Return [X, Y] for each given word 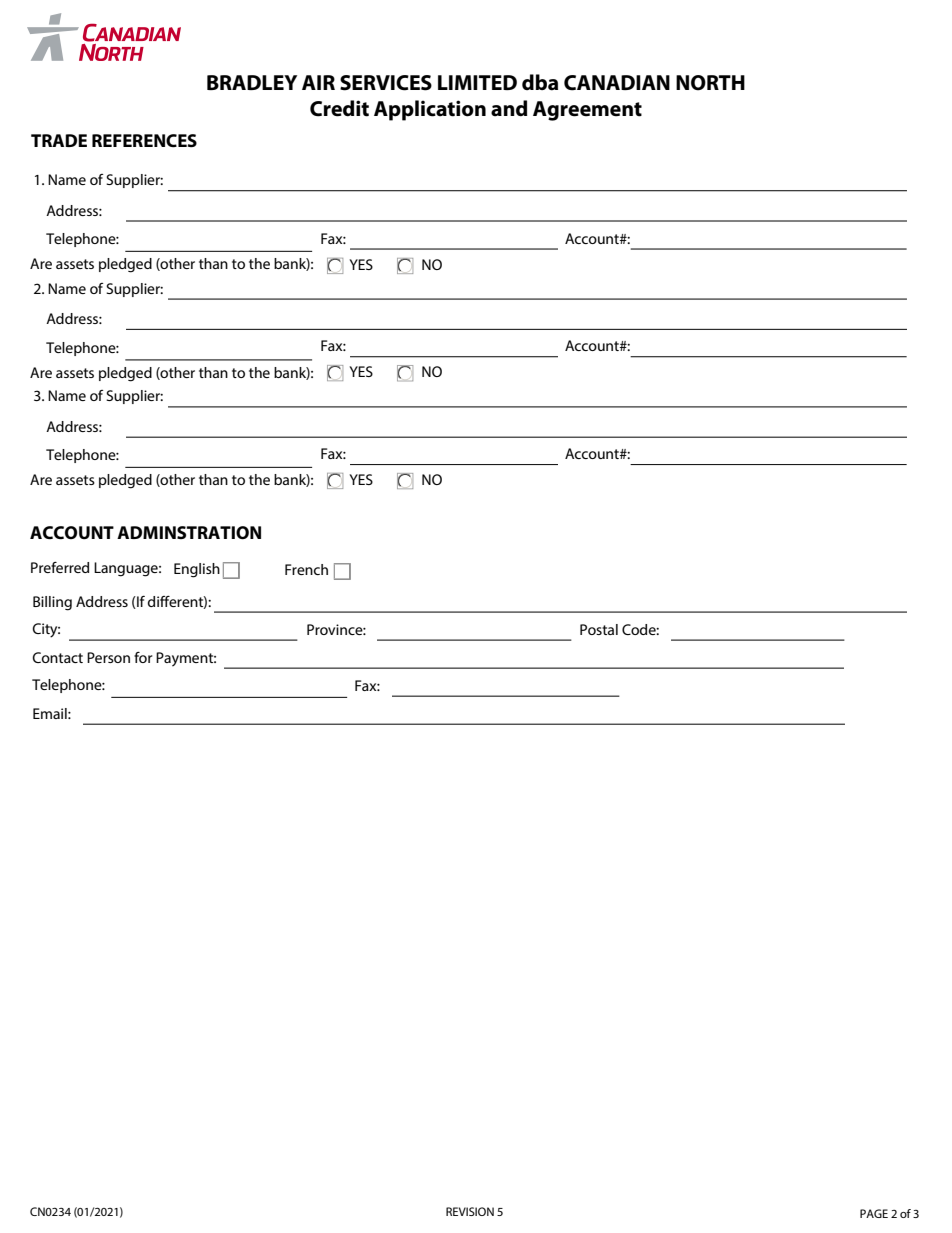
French [306, 569]
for [143, 657]
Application [430, 110]
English [197, 570]
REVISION [470, 1211]
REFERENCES [144, 141]
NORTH [710, 83]
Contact [57, 657]
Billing [52, 603]
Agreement [587, 111]
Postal [599, 629]
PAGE [874, 1213]
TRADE [59, 140]
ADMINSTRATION [189, 533]
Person [108, 657]
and [509, 108]
